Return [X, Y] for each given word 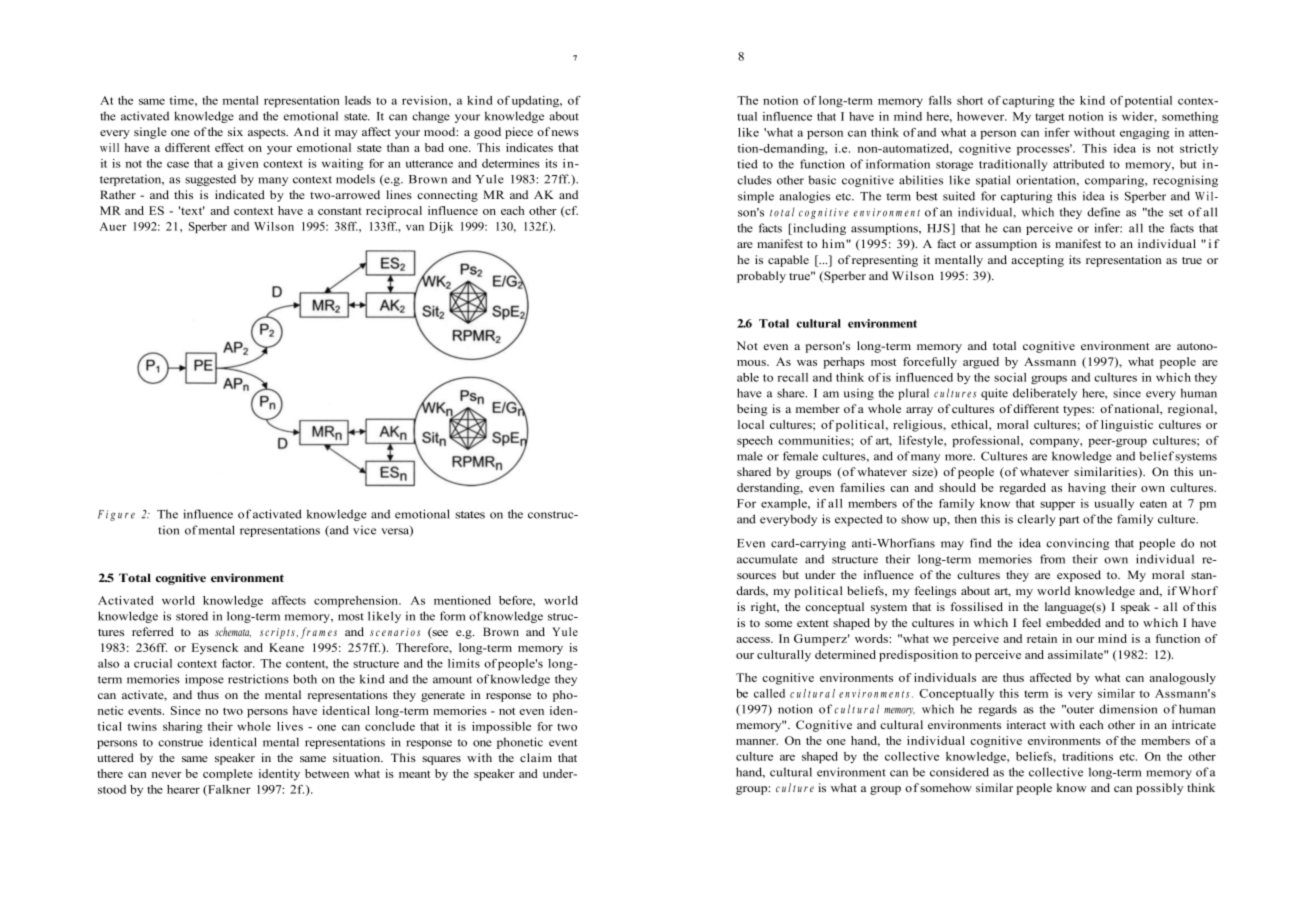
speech [755, 441]
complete [228, 775]
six [235, 131]
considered [959, 772]
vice [364, 530]
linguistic [1127, 426]
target [1049, 118]
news [565, 133]
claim [536, 757]
